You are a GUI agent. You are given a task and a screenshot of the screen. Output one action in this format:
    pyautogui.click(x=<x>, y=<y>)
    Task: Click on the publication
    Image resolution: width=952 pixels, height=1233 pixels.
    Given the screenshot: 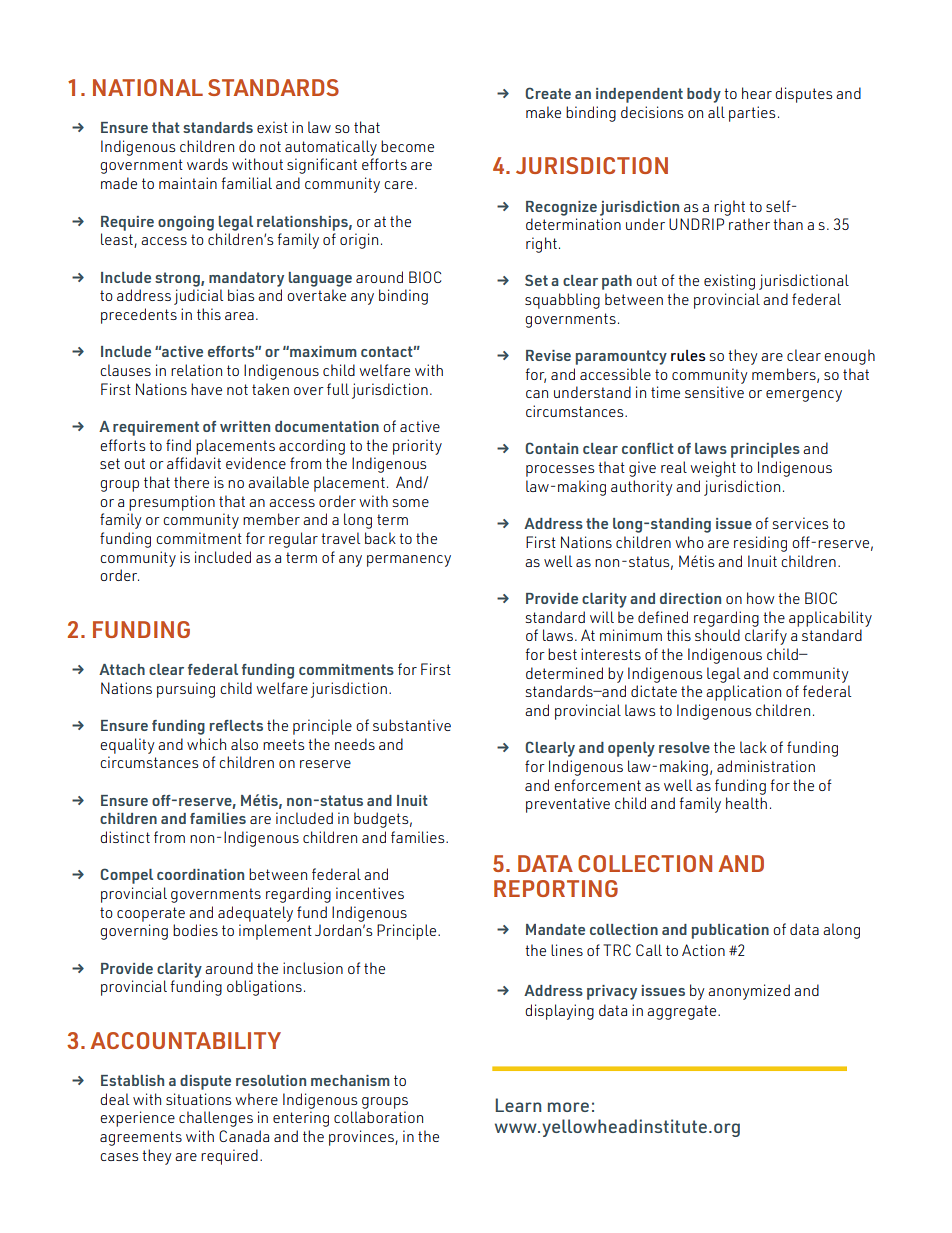 What is the action you would take?
    pyautogui.click(x=730, y=931)
